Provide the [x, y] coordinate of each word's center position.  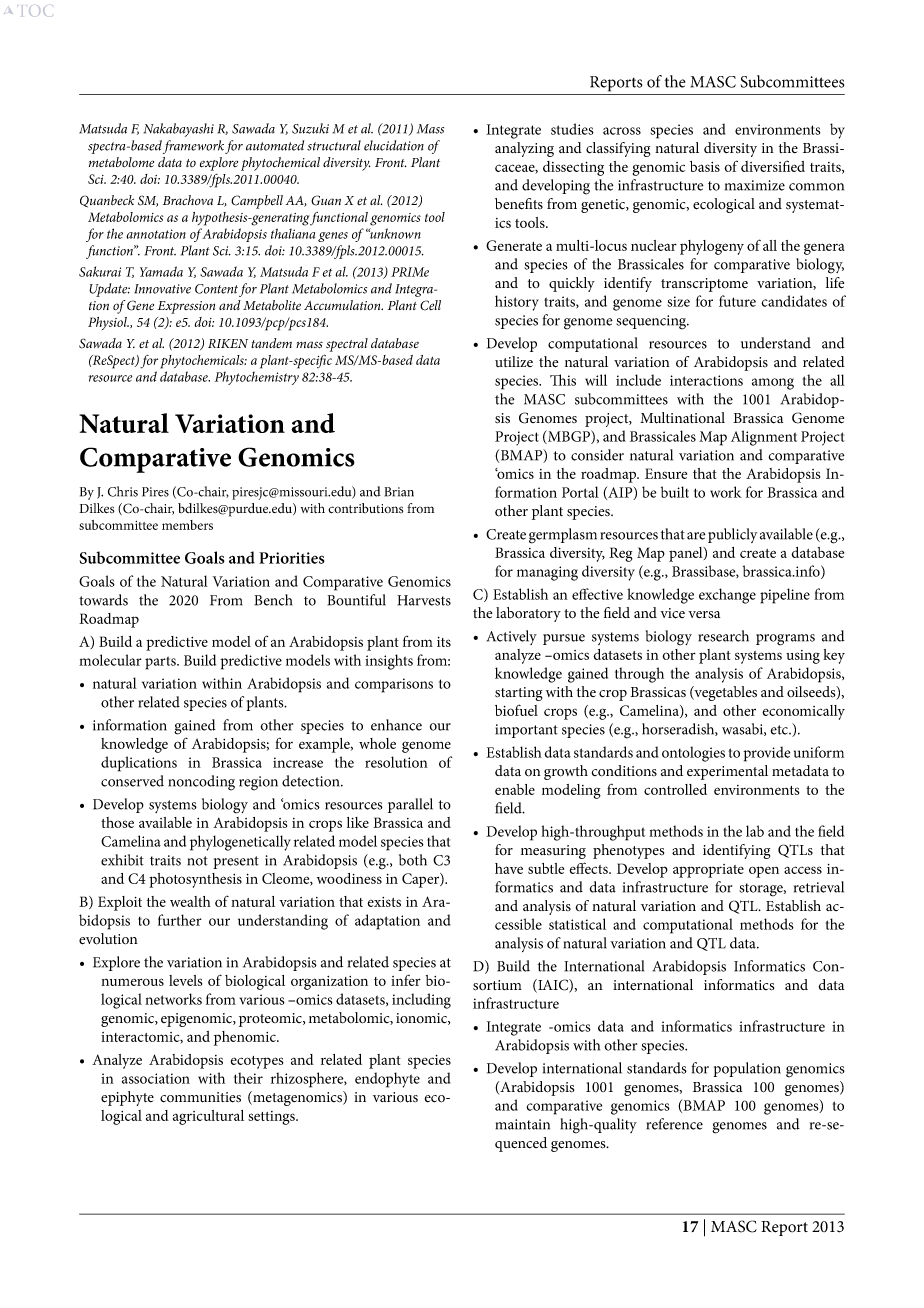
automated [275, 145]
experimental [727, 772]
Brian [399, 492]
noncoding [202, 783]
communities [200, 1097]
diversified [773, 166]
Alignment [764, 438]
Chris [123, 491]
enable [515, 789]
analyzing [524, 149]
